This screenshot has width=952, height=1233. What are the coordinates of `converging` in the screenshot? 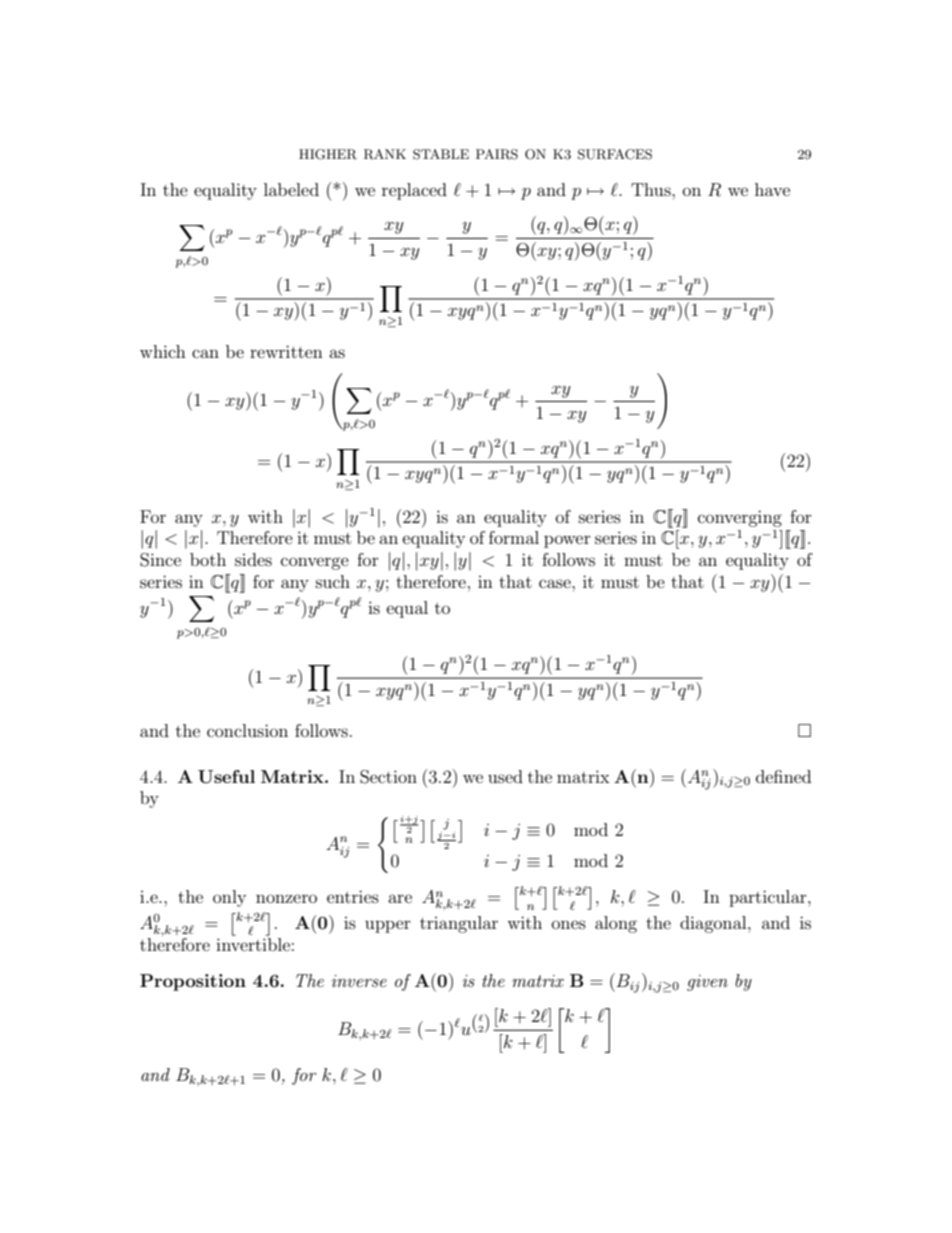 It's located at (740, 518).
